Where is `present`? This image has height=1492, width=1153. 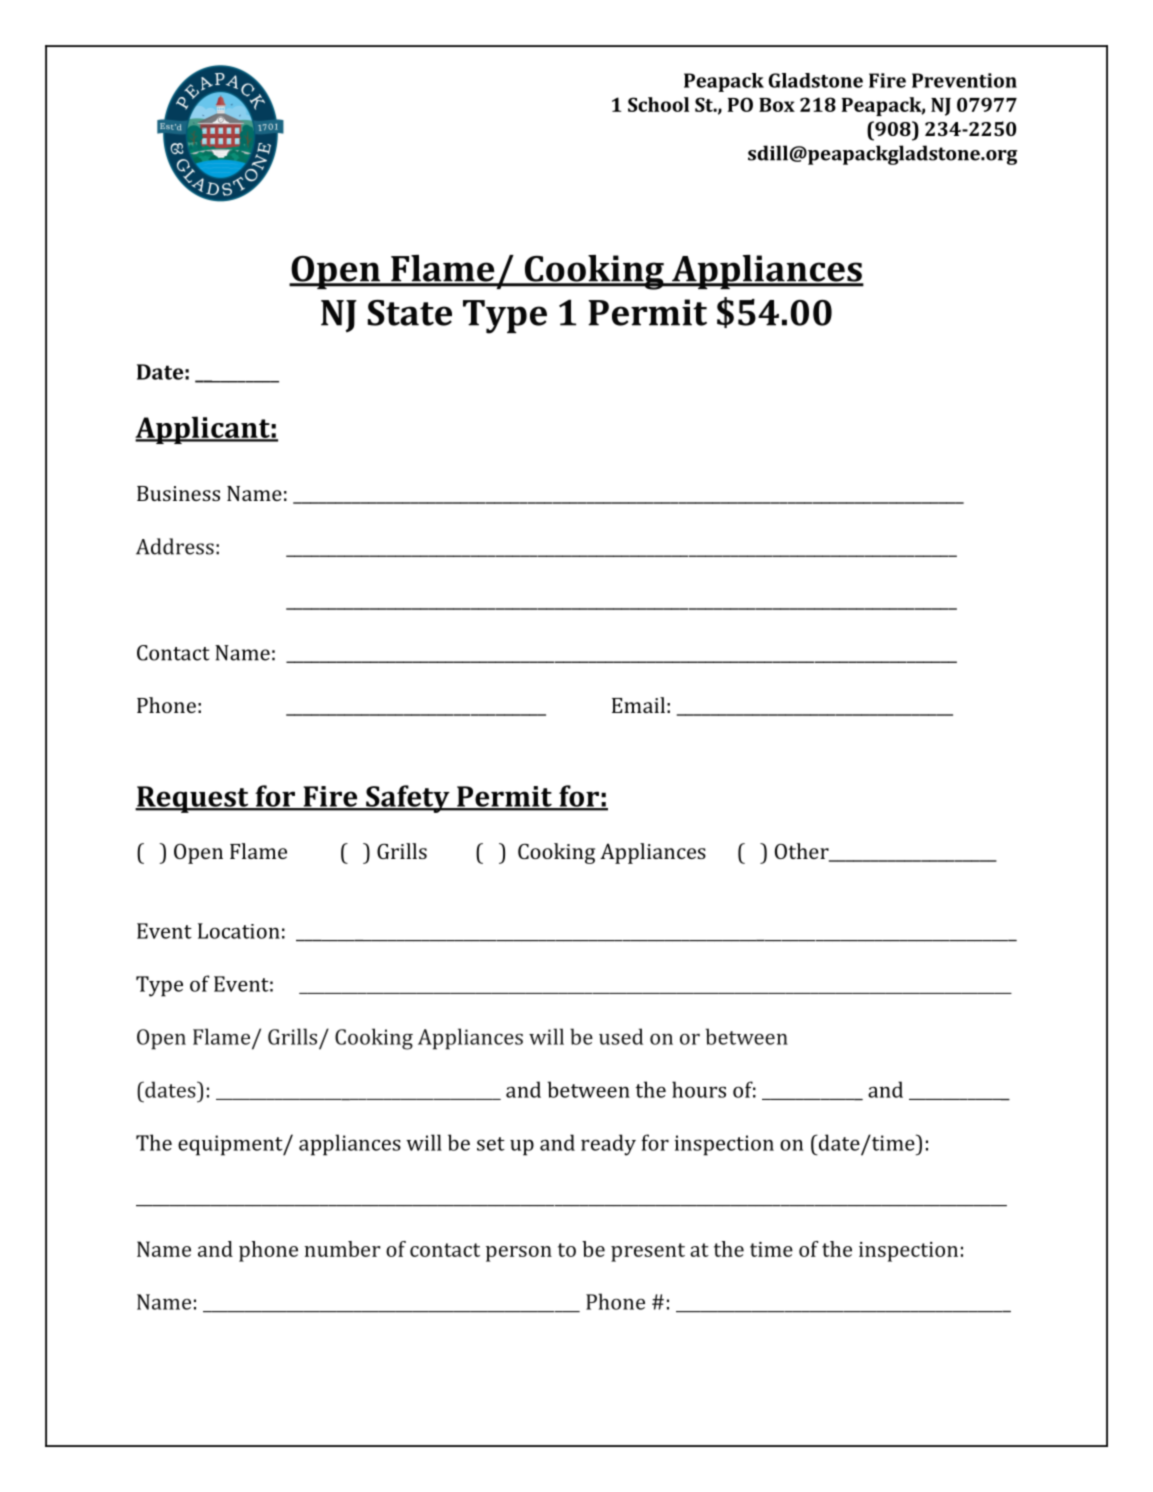
present is located at coordinates (648, 1252).
